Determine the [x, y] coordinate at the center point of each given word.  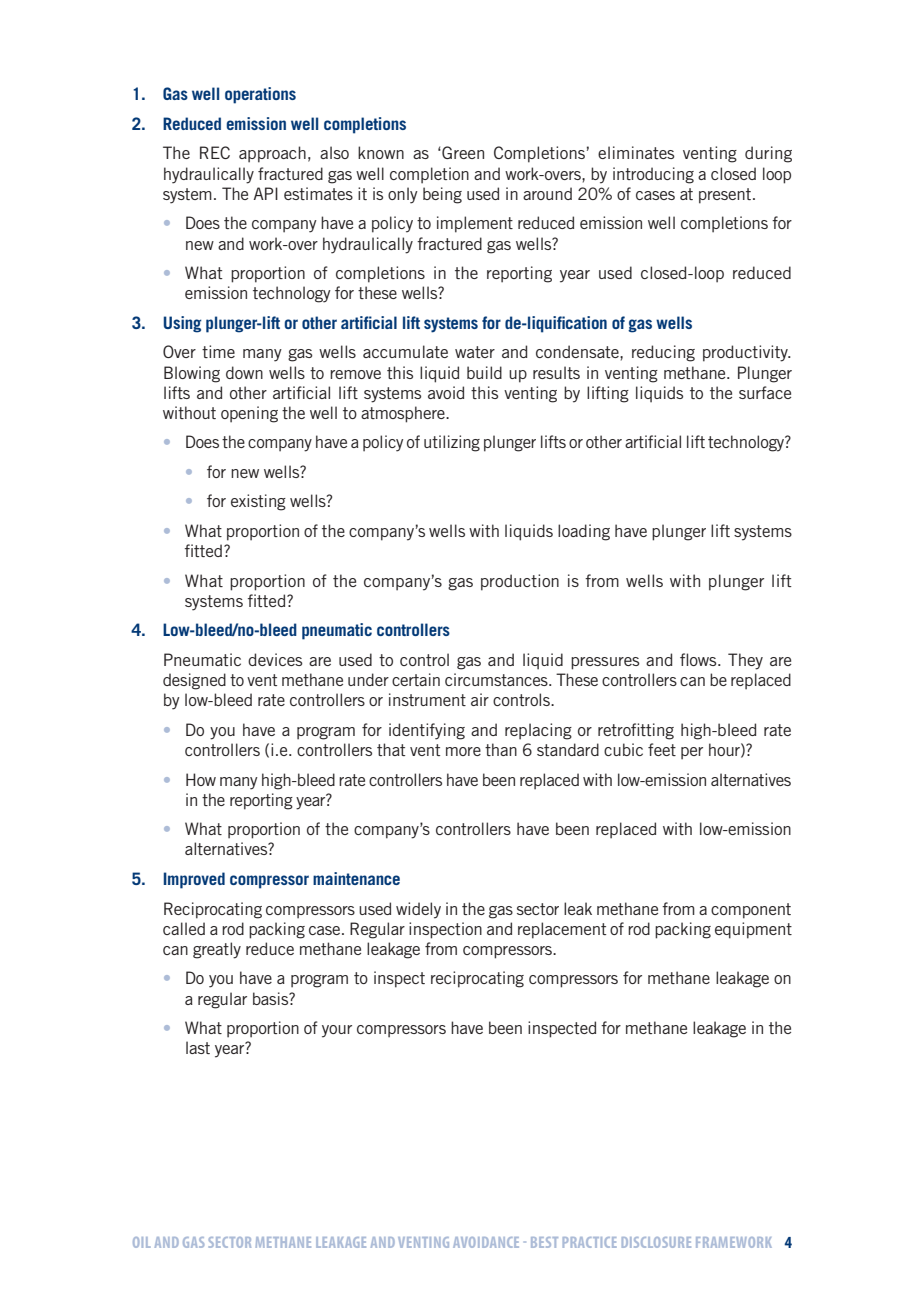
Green [462, 152]
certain [416, 679]
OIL [142, 1242]
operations [260, 95]
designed [194, 681]
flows [699, 659]
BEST [544, 1242]
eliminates [636, 152]
